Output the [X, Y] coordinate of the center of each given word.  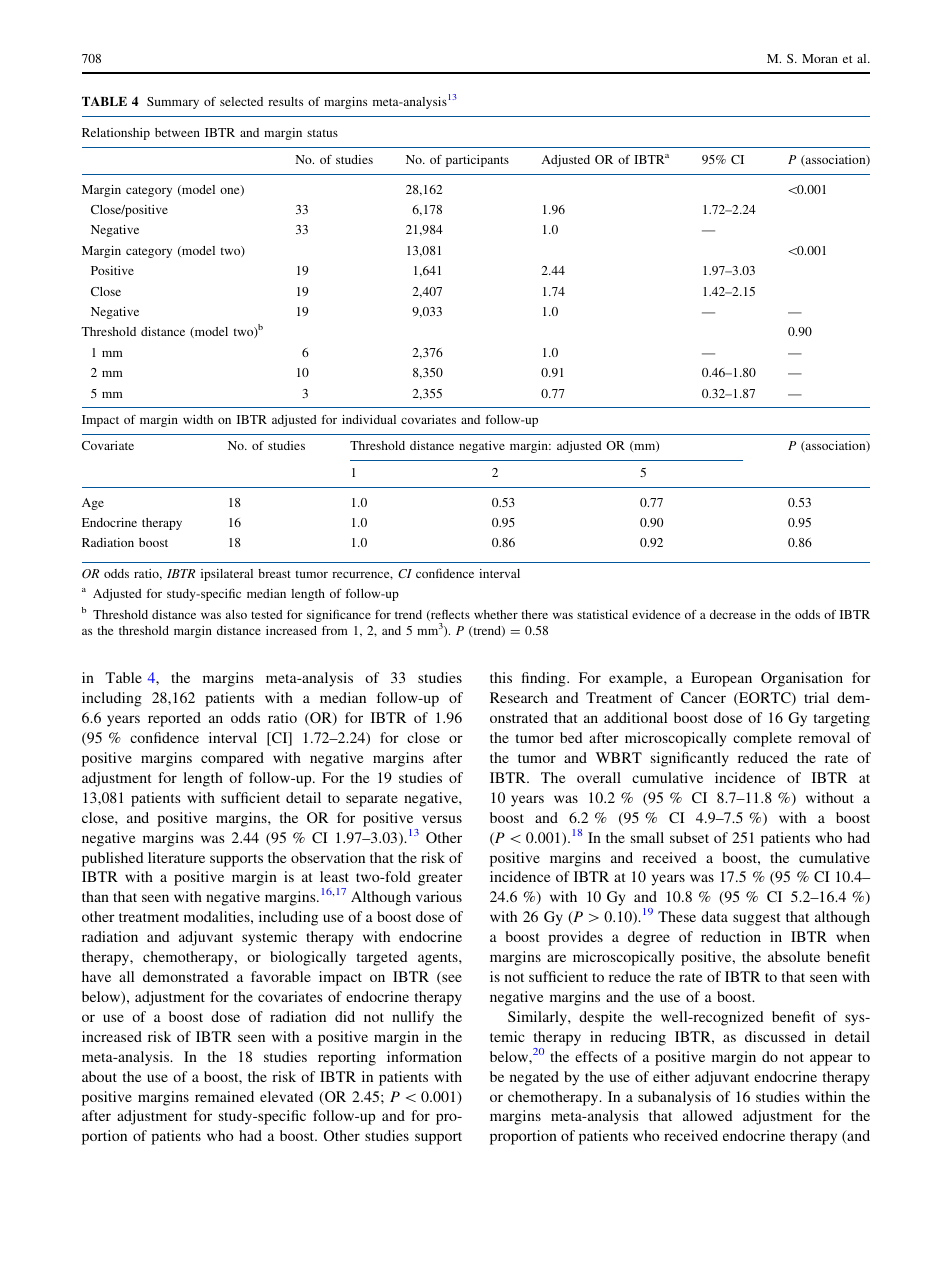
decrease [733, 614]
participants [477, 161]
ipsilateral [227, 575]
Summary [173, 103]
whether [496, 614]
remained [224, 1096]
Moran [820, 58]
